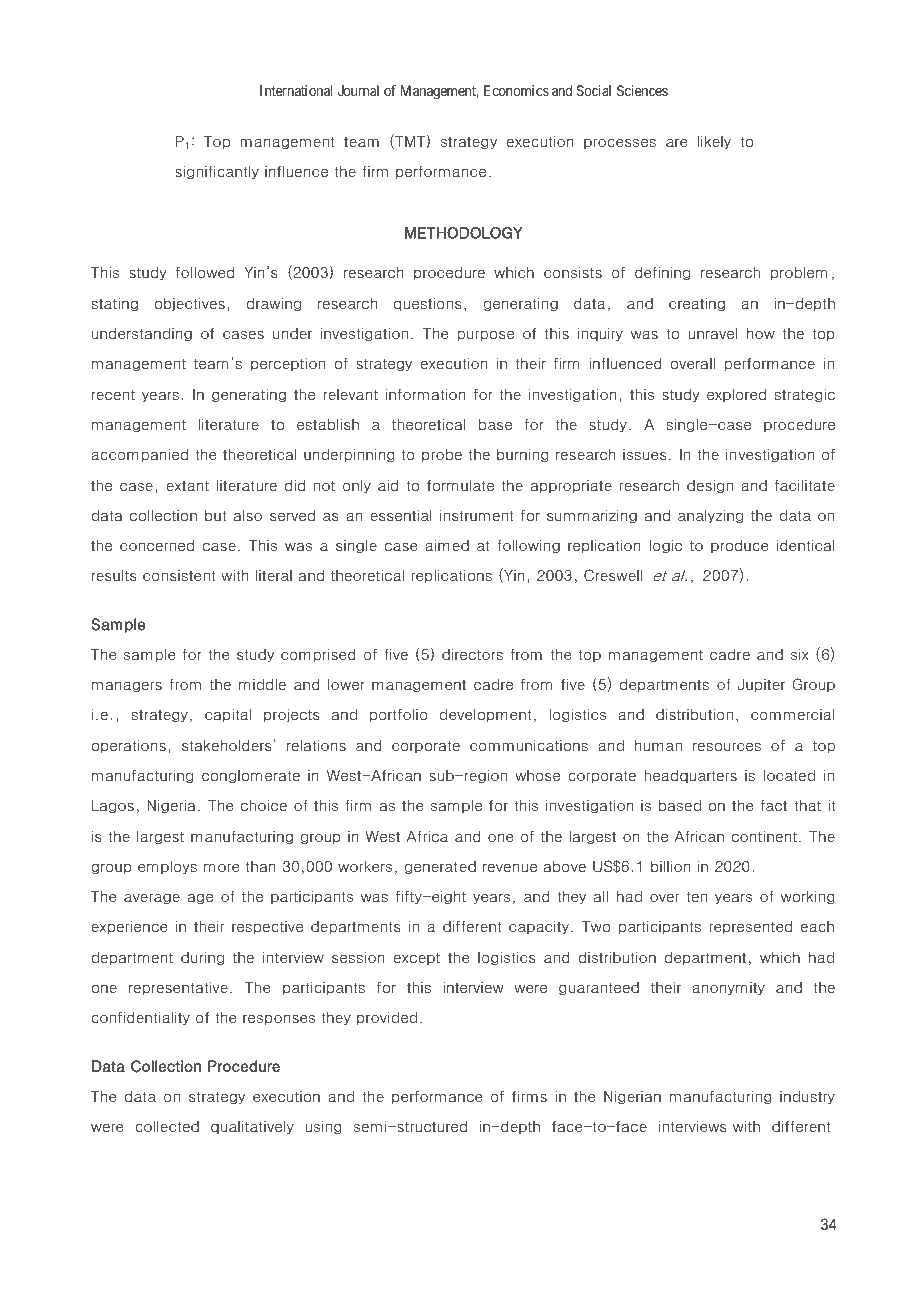 The height and width of the page is (1307, 924). Describe the element at coordinates (387, 1018) in the page. I see `provided` at that location.
